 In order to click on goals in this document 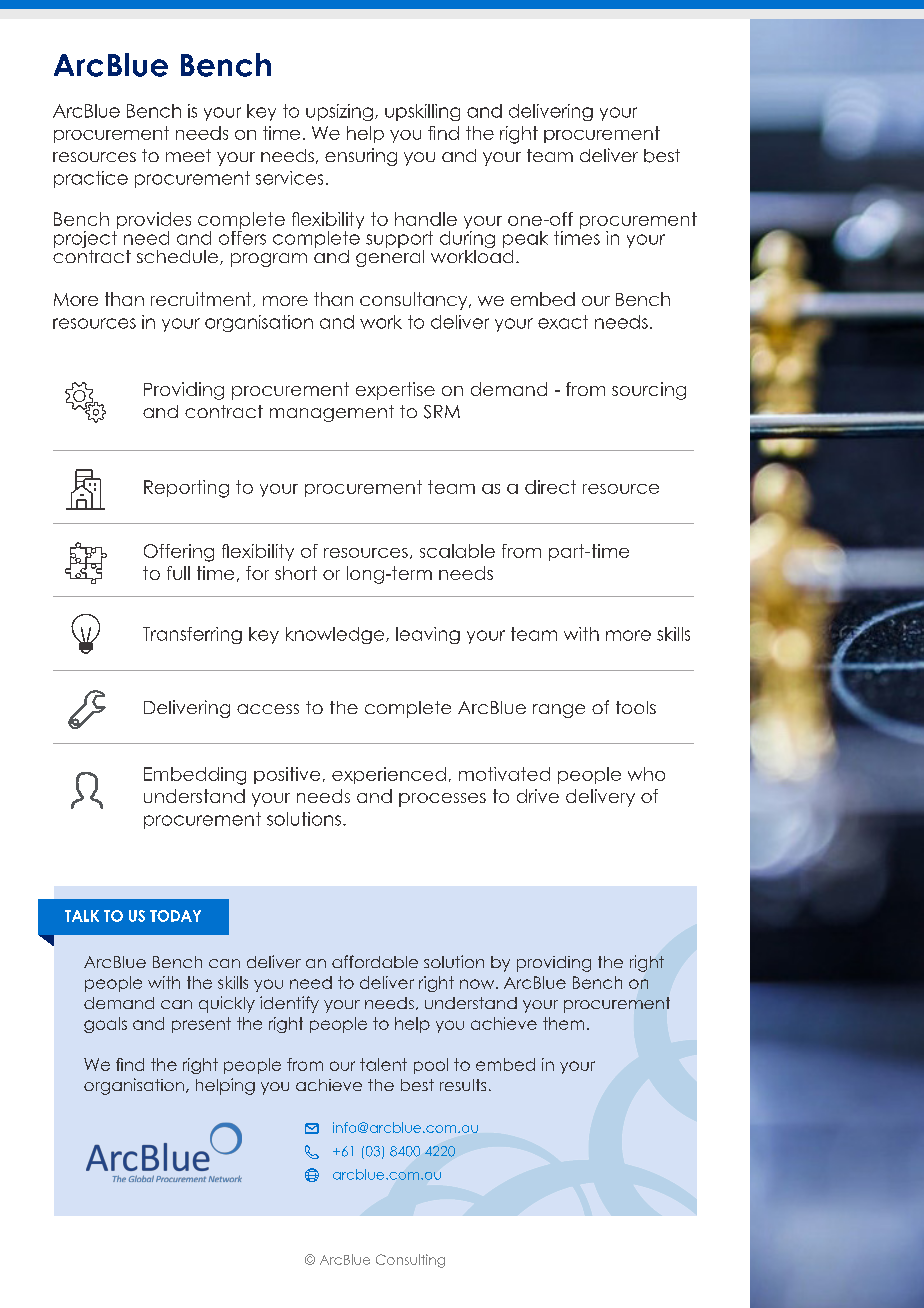, I will do `click(105, 1025)`.
